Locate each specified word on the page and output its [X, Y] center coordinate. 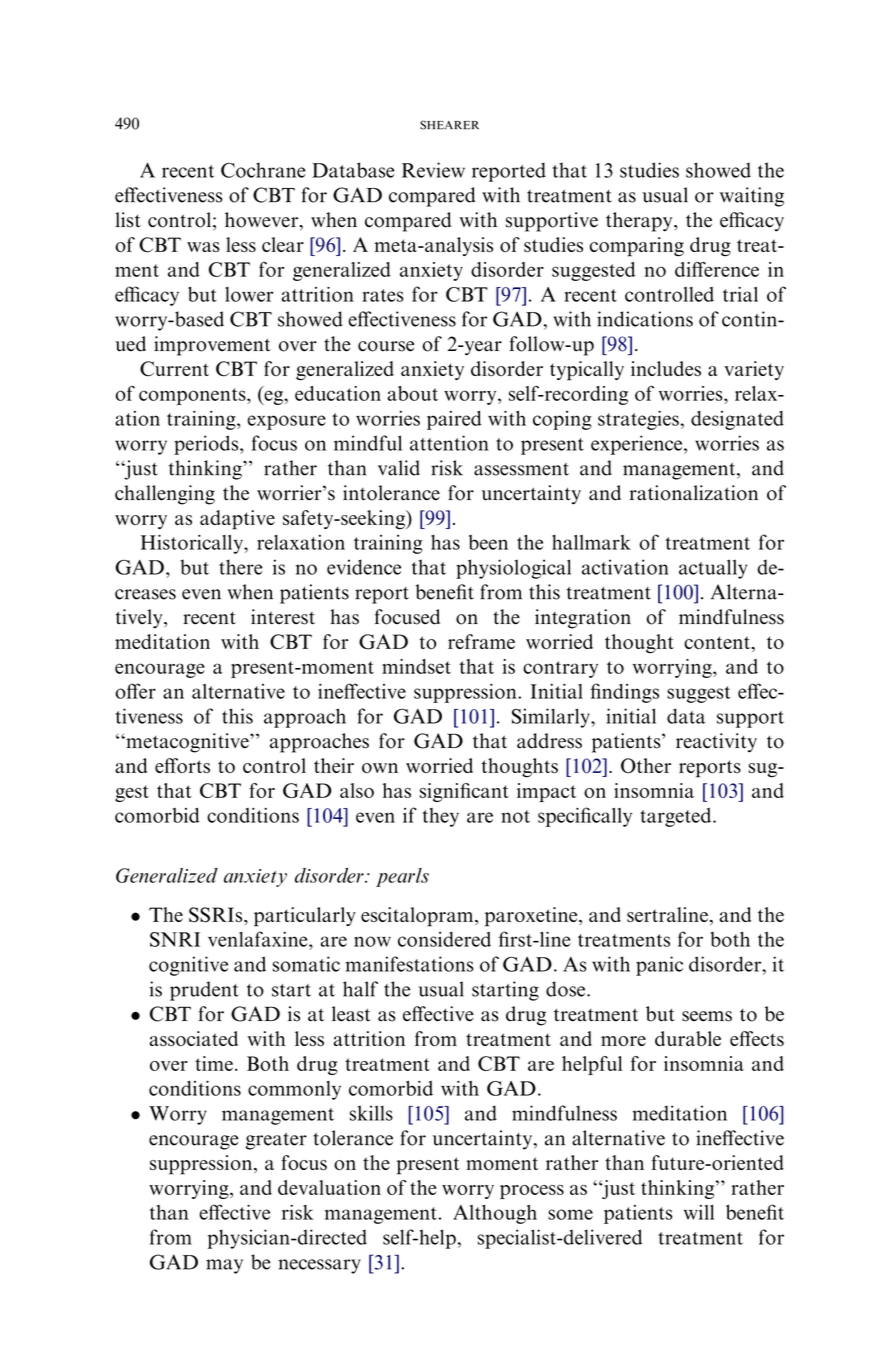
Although [495, 1214]
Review [433, 170]
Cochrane [263, 170]
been [488, 542]
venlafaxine [259, 939]
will [699, 1212]
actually [713, 569]
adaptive [237, 520]
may [224, 1266]
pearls [402, 877]
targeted [677, 817]
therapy [640, 222]
